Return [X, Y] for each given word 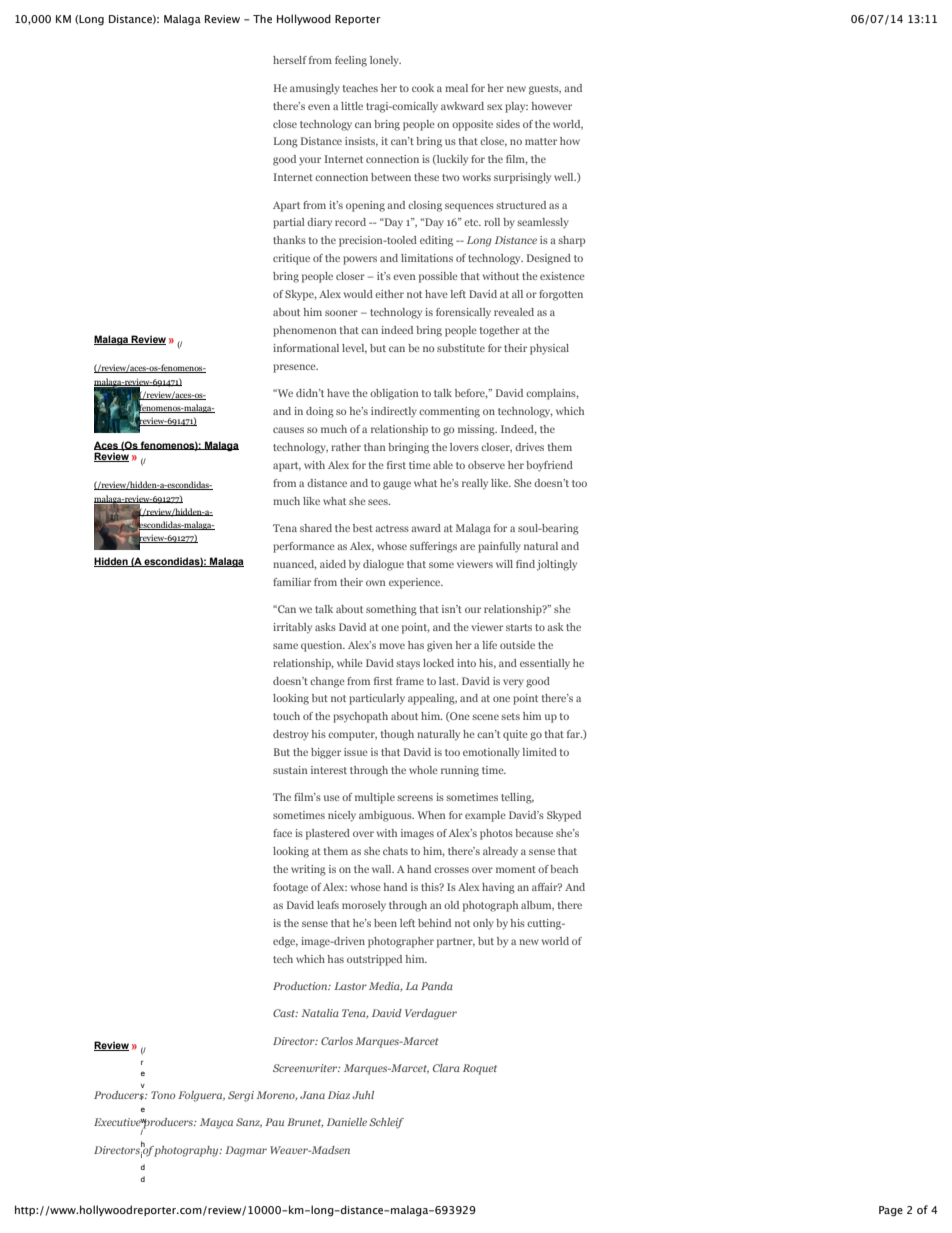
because [534, 833]
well [565, 177]
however [551, 106]
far [574, 734]
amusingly [315, 89]
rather [346, 447]
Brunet [305, 1123]
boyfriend [549, 466]
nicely [342, 816]
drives [529, 447]
